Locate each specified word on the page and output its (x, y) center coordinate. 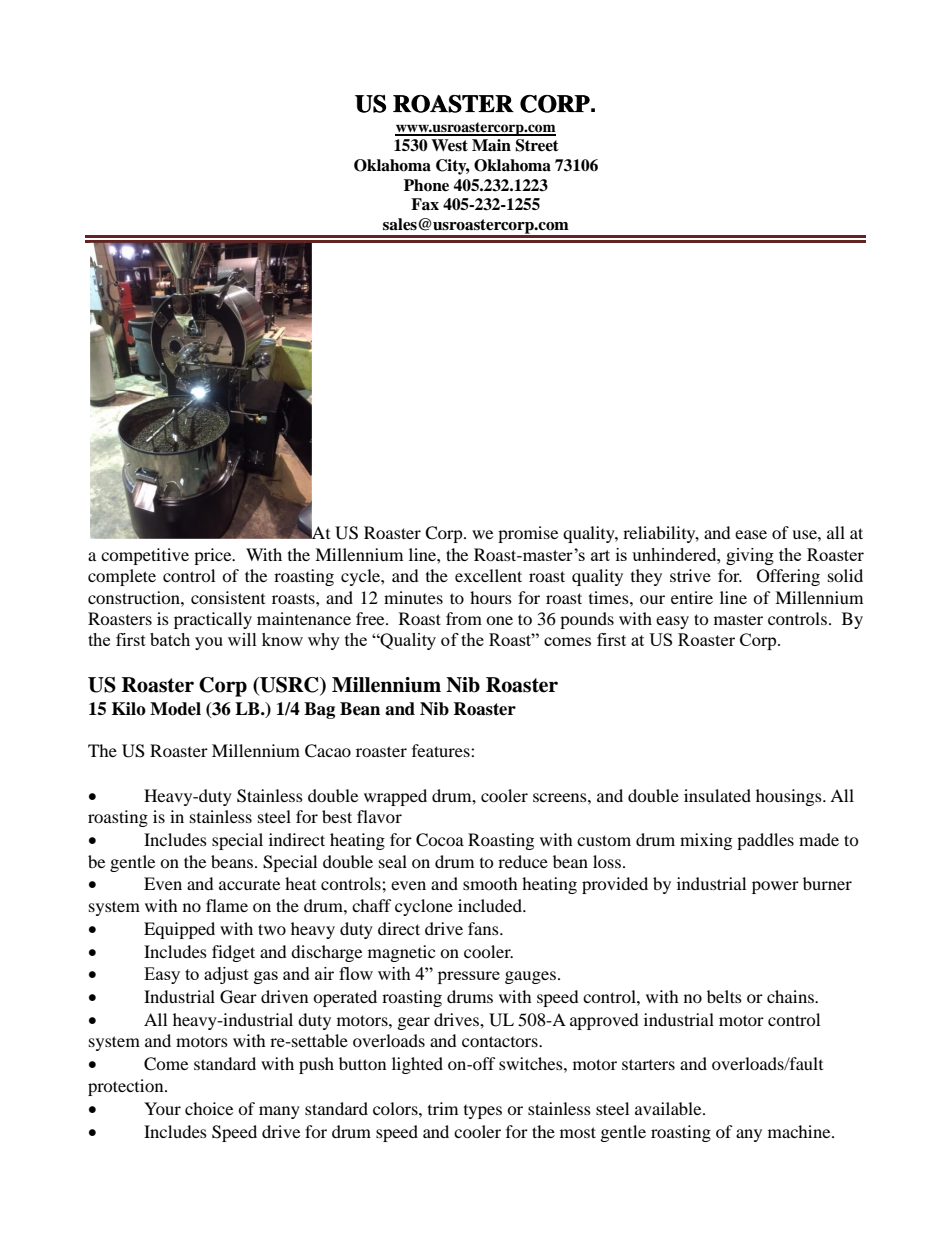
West (449, 145)
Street (537, 145)
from (464, 618)
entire (692, 597)
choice (209, 1108)
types (483, 1112)
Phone (426, 185)
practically (213, 620)
